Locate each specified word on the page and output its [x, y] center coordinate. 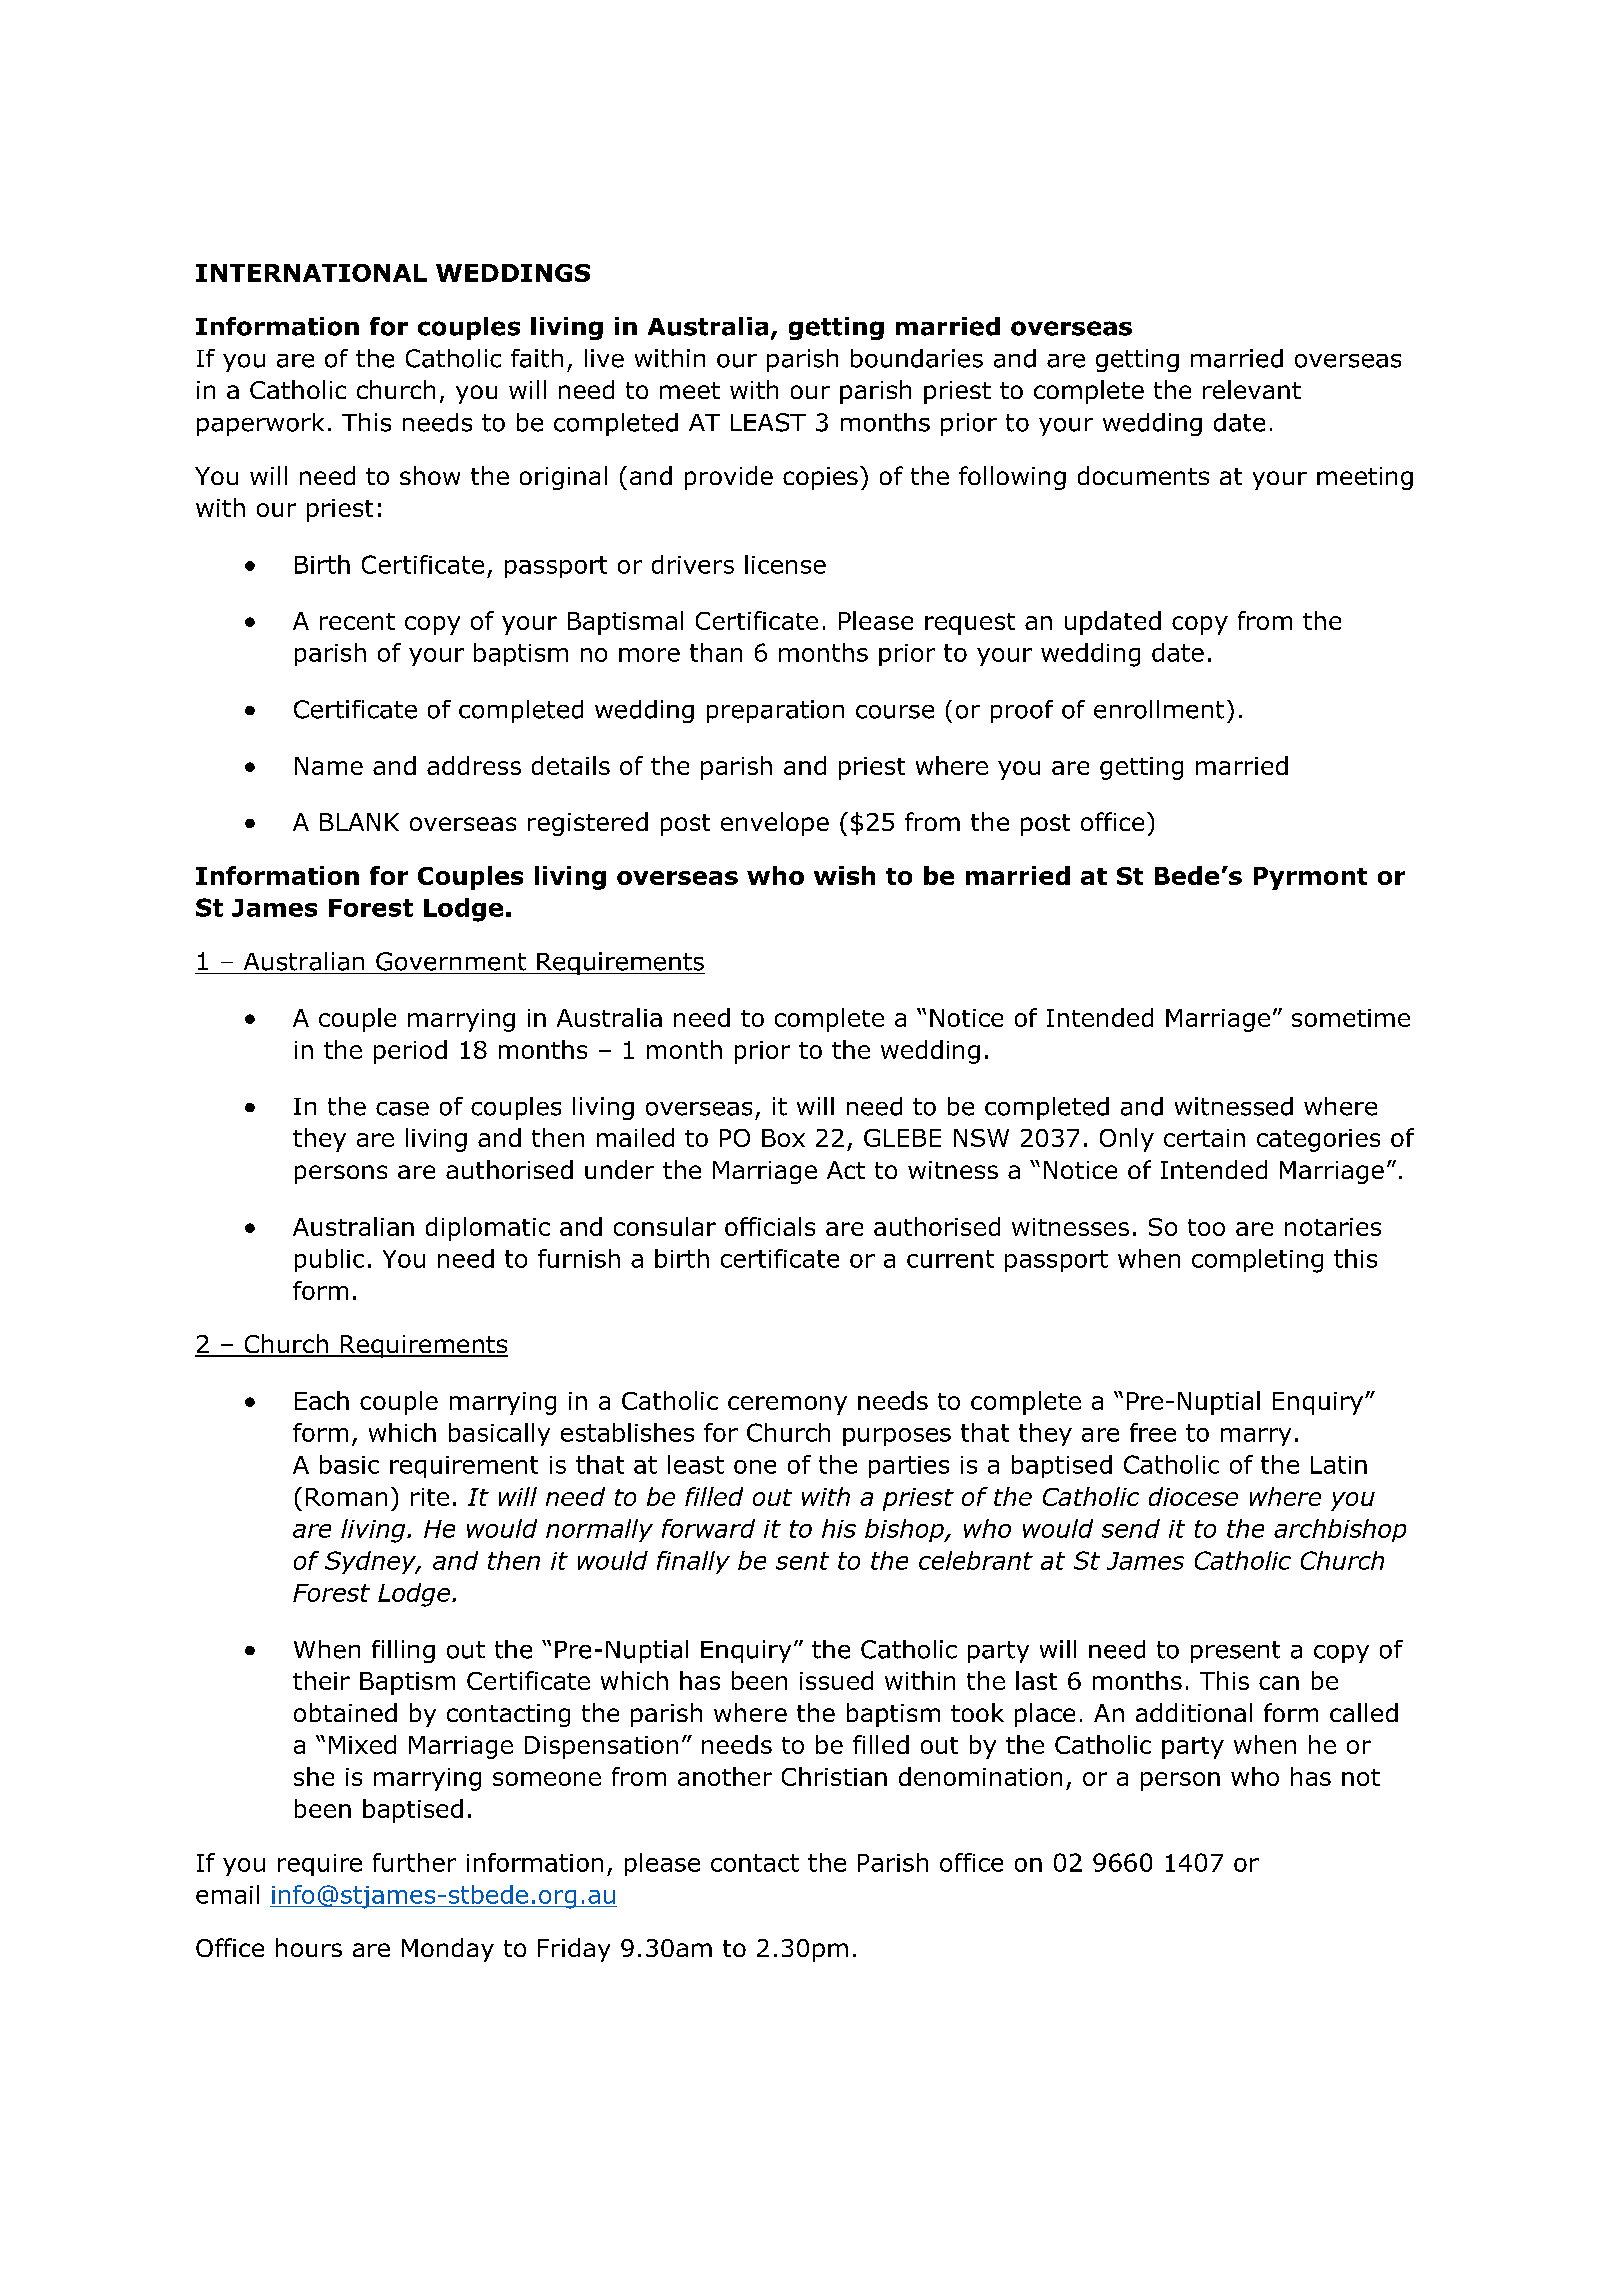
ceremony [787, 1405]
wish [844, 875]
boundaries [917, 358]
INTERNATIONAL [311, 273]
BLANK [359, 822]
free [1153, 1432]
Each [322, 1400]
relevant [1252, 389]
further [414, 1862]
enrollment [1159, 709]
